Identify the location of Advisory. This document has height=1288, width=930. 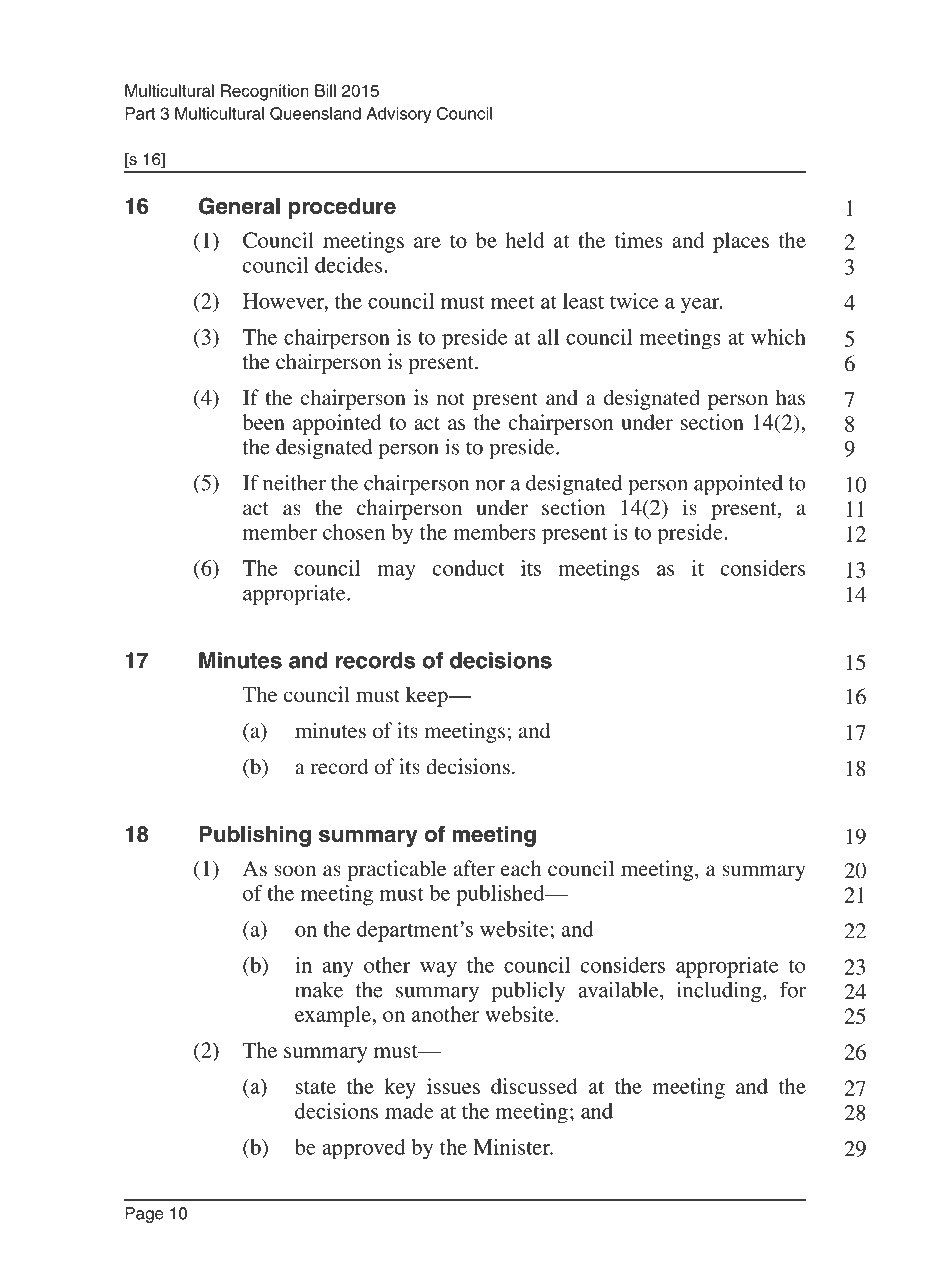
(398, 115).
